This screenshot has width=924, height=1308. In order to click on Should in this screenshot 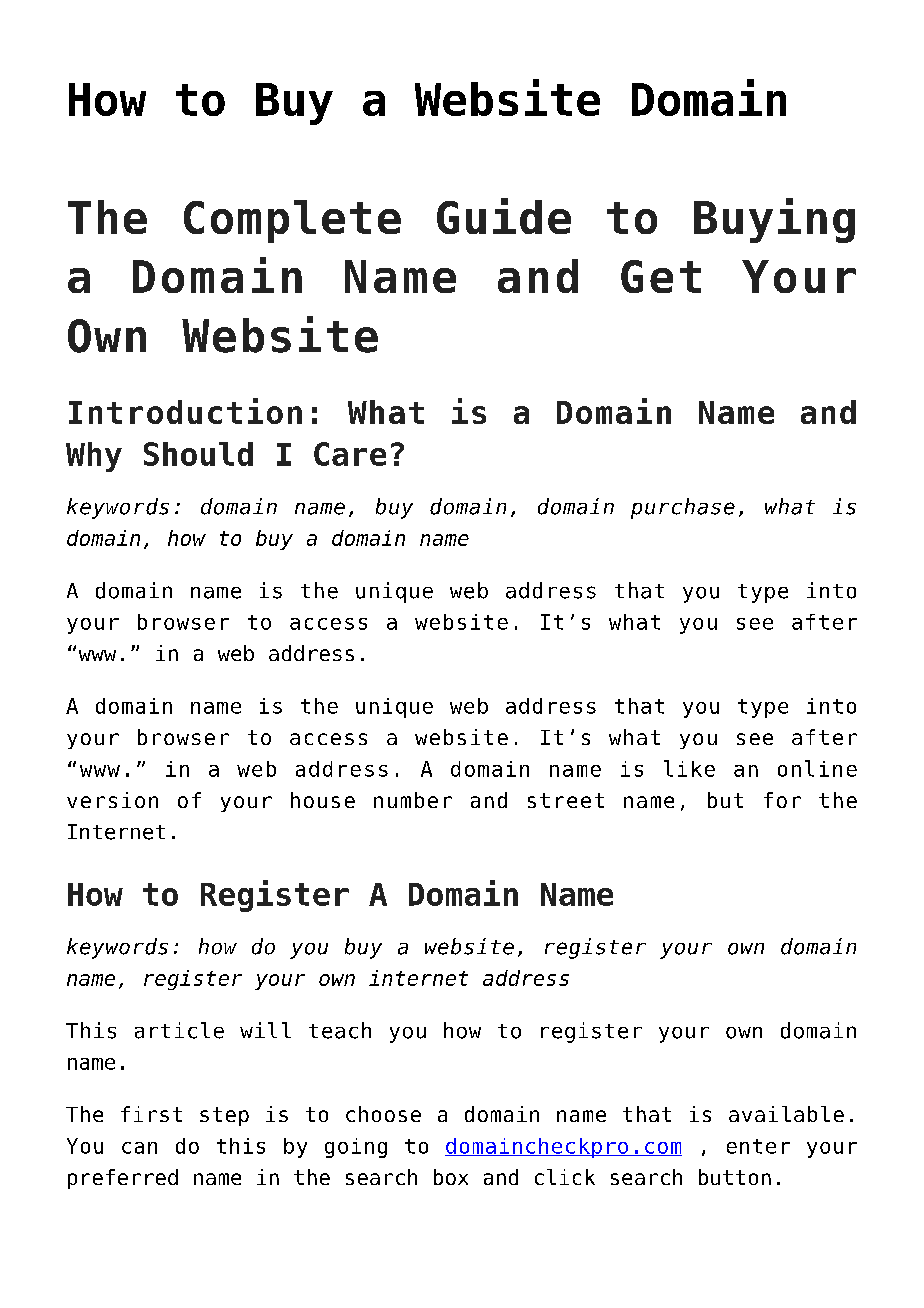, I will do `click(198, 454)`.
